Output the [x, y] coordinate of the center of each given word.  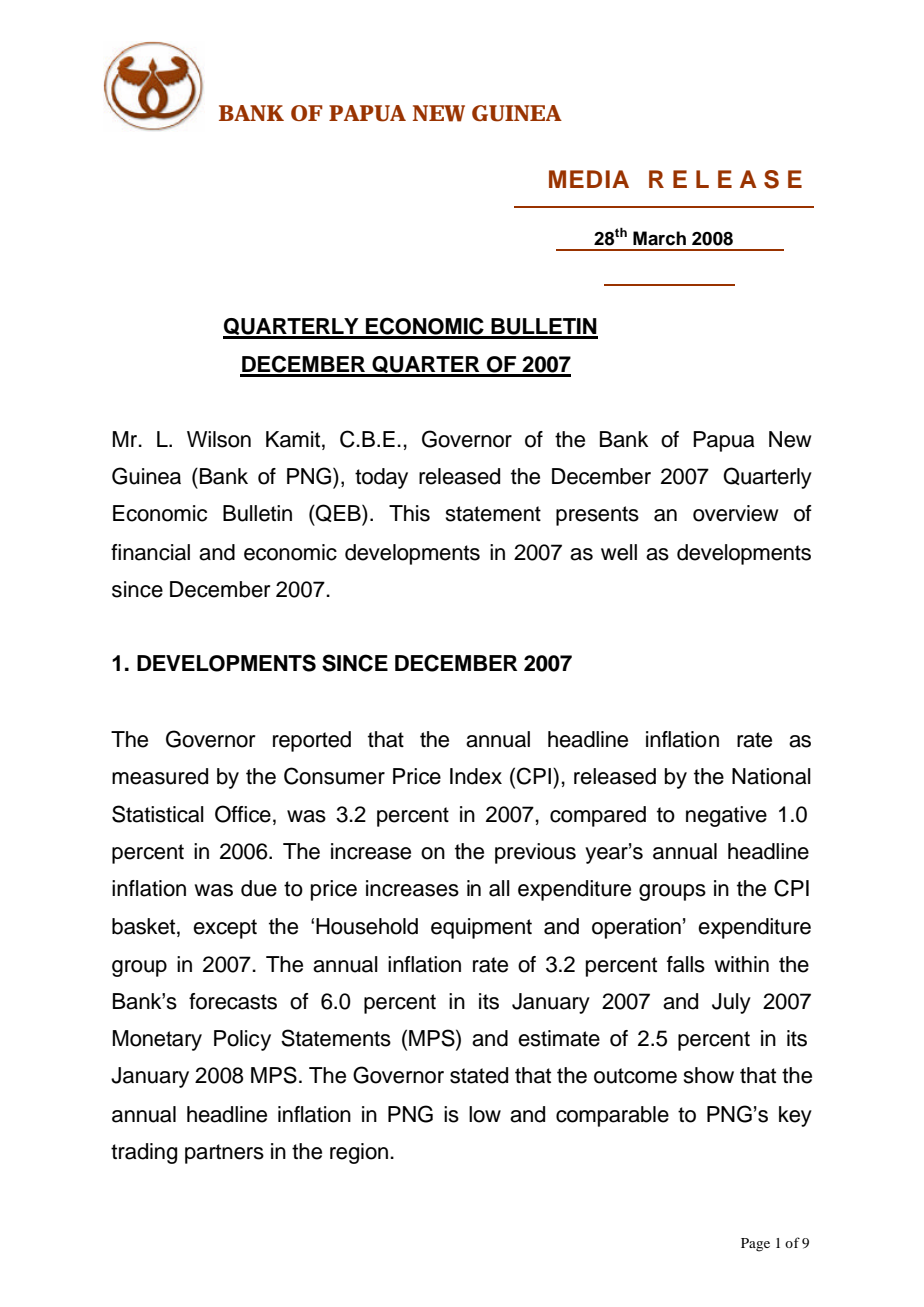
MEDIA [589, 179]
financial [150, 552]
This [409, 513]
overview [735, 513]
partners [224, 1154]
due [259, 888]
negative [726, 816]
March [659, 238]
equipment [481, 928]
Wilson [219, 439]
